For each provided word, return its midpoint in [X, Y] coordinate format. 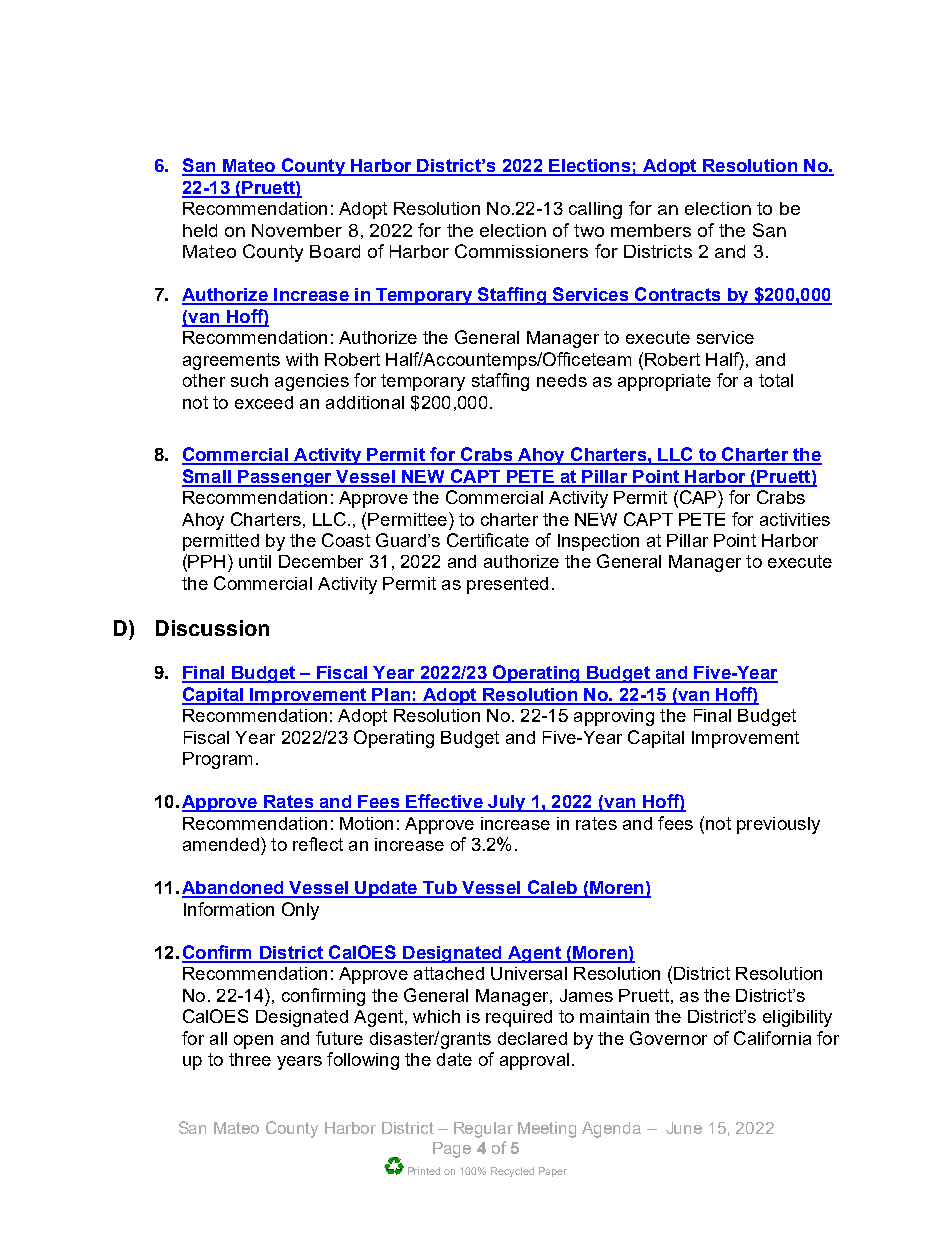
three [250, 1059]
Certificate [488, 540]
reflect [318, 844]
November [297, 230]
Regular [483, 1130]
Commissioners [521, 251]
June [684, 1128]
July [507, 803]
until [255, 561]
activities [795, 519]
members [651, 230]
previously [778, 825]
